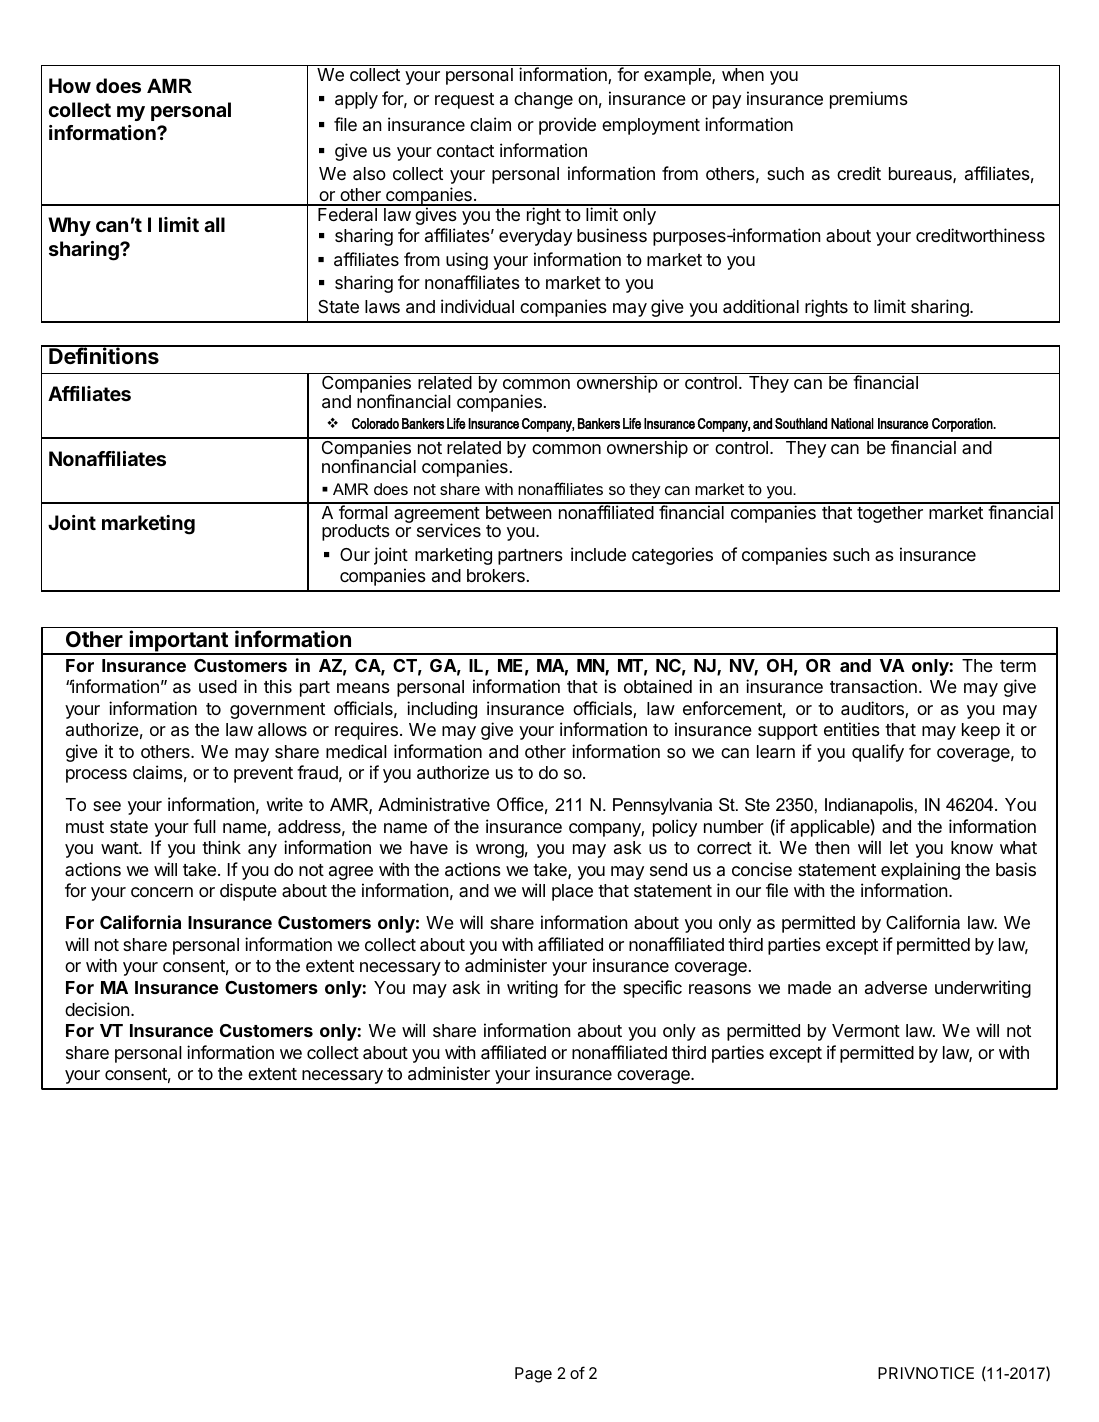 This page has width=1099, height=1422. I want to click on individual, so click(477, 306).
